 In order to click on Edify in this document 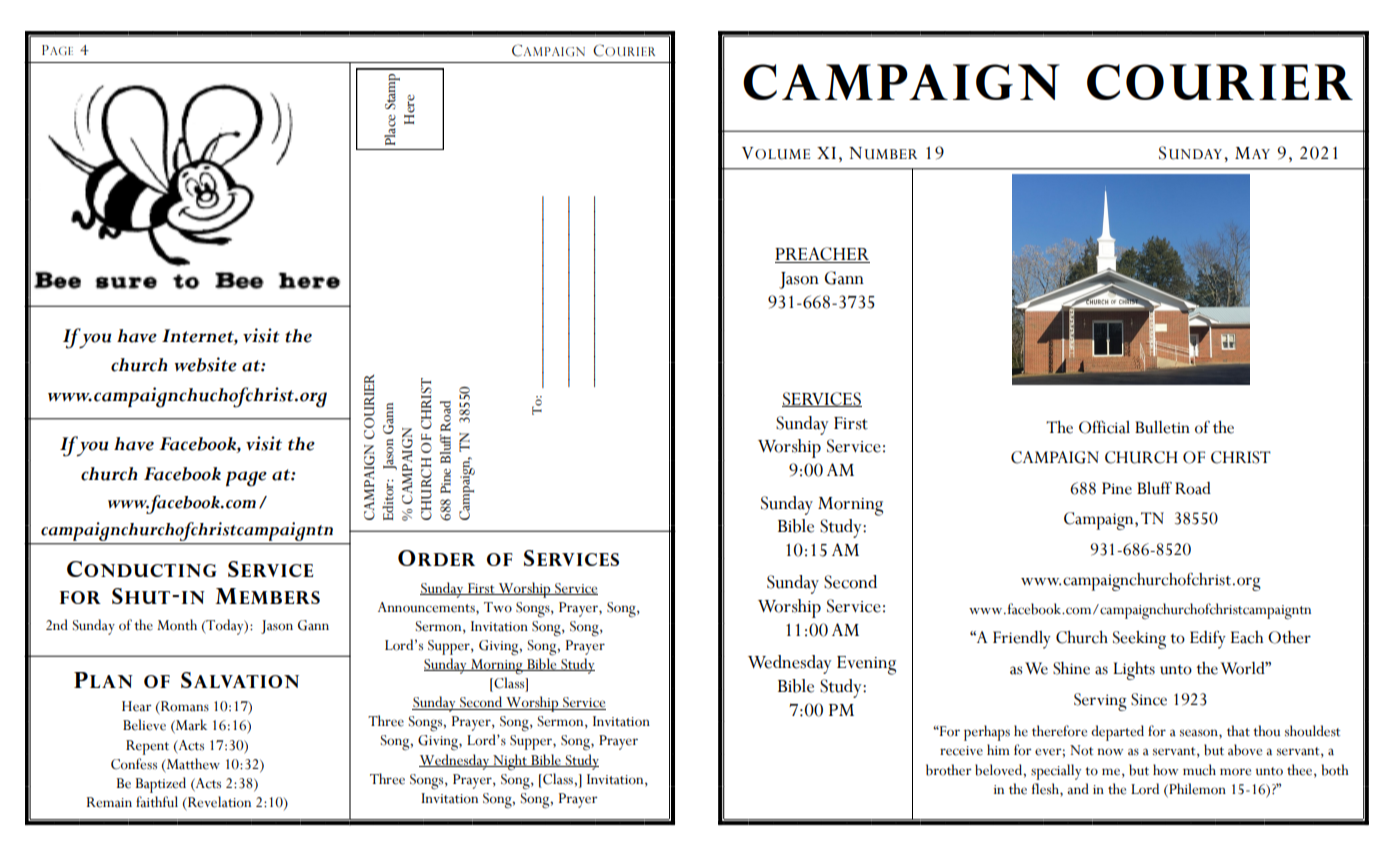, I will do `click(1208, 640)`.
